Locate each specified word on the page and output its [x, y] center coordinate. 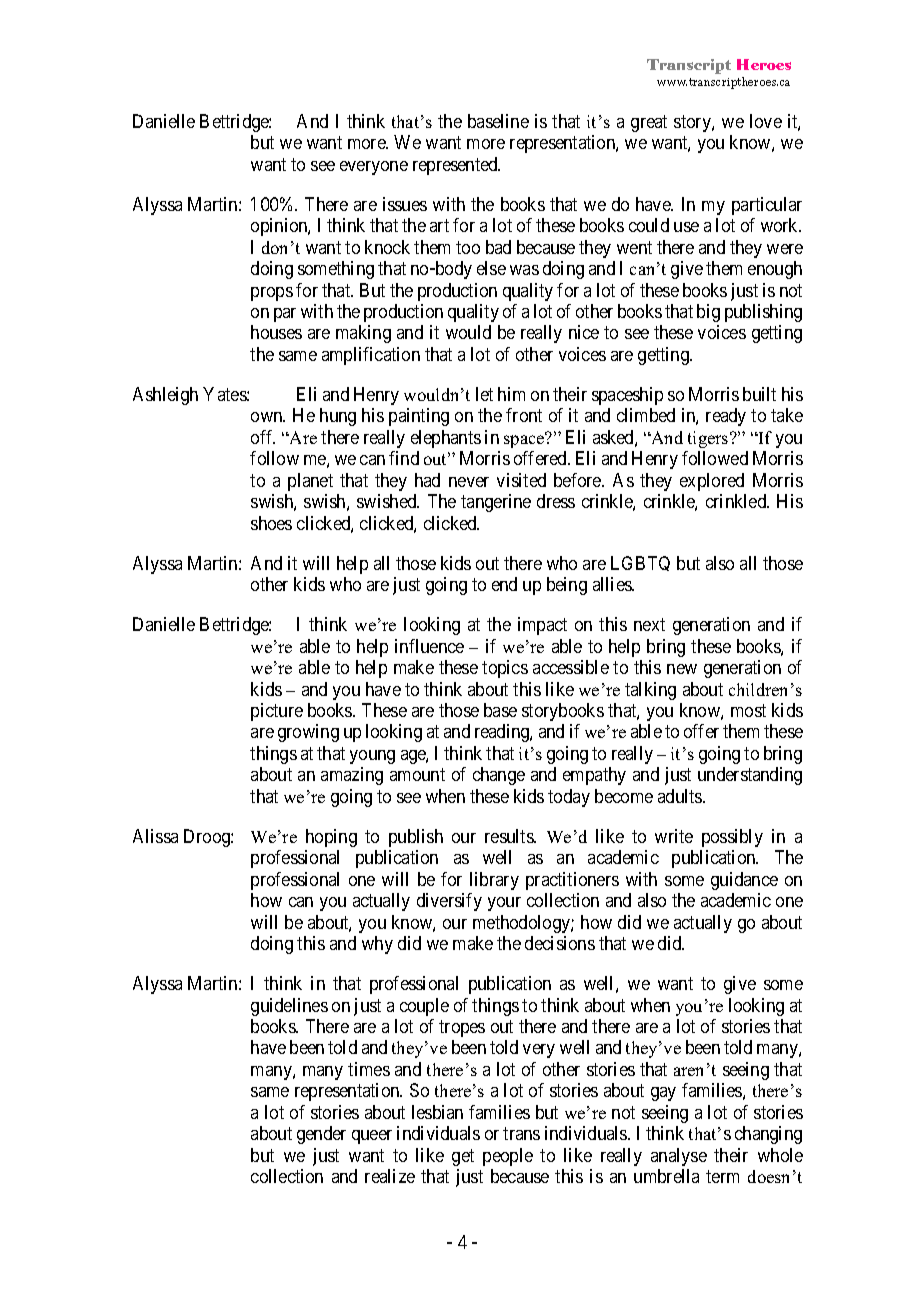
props [272, 294]
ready [726, 417]
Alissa [155, 836]
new [682, 669]
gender [321, 1135]
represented [456, 166]
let [484, 394]
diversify [449, 902]
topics [505, 669]
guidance [744, 881]
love [766, 121]
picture [277, 712]
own [268, 417]
